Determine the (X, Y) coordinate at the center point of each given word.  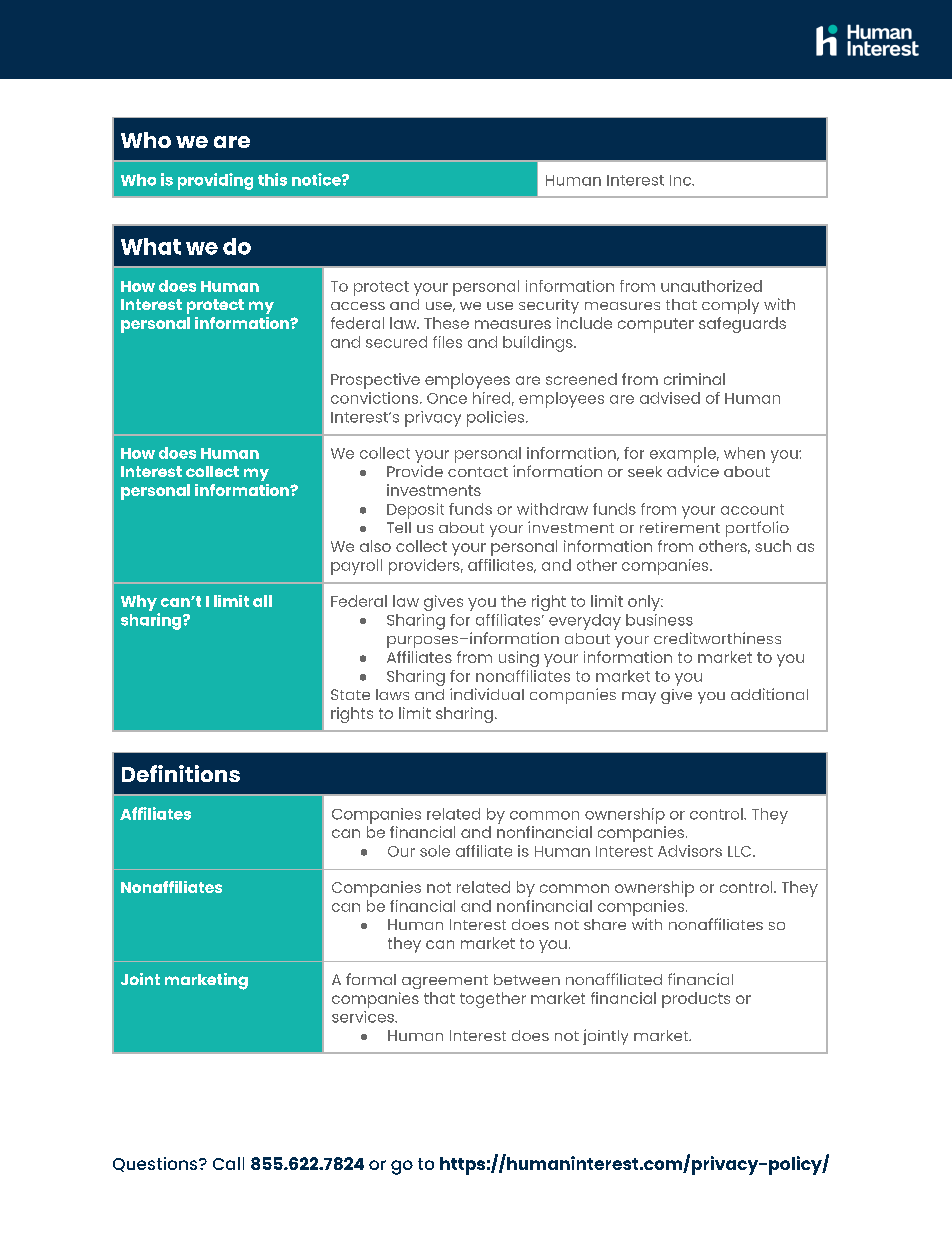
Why (140, 604)
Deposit (415, 511)
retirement (680, 527)
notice (317, 179)
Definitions (181, 773)
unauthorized (711, 286)
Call (228, 1163)
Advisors (690, 851)
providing (215, 181)
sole (435, 851)
